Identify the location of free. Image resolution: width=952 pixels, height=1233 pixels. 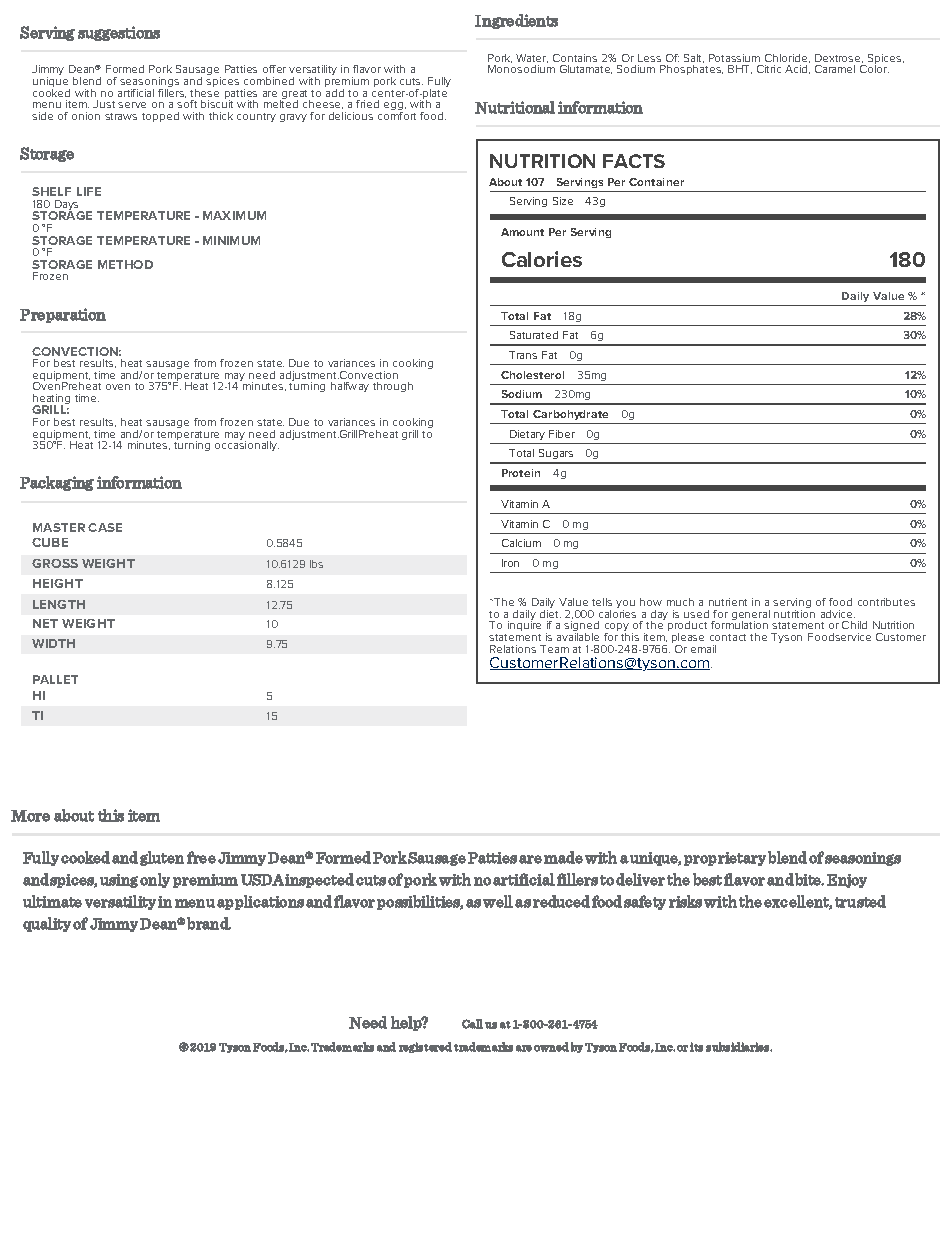
(201, 857).
